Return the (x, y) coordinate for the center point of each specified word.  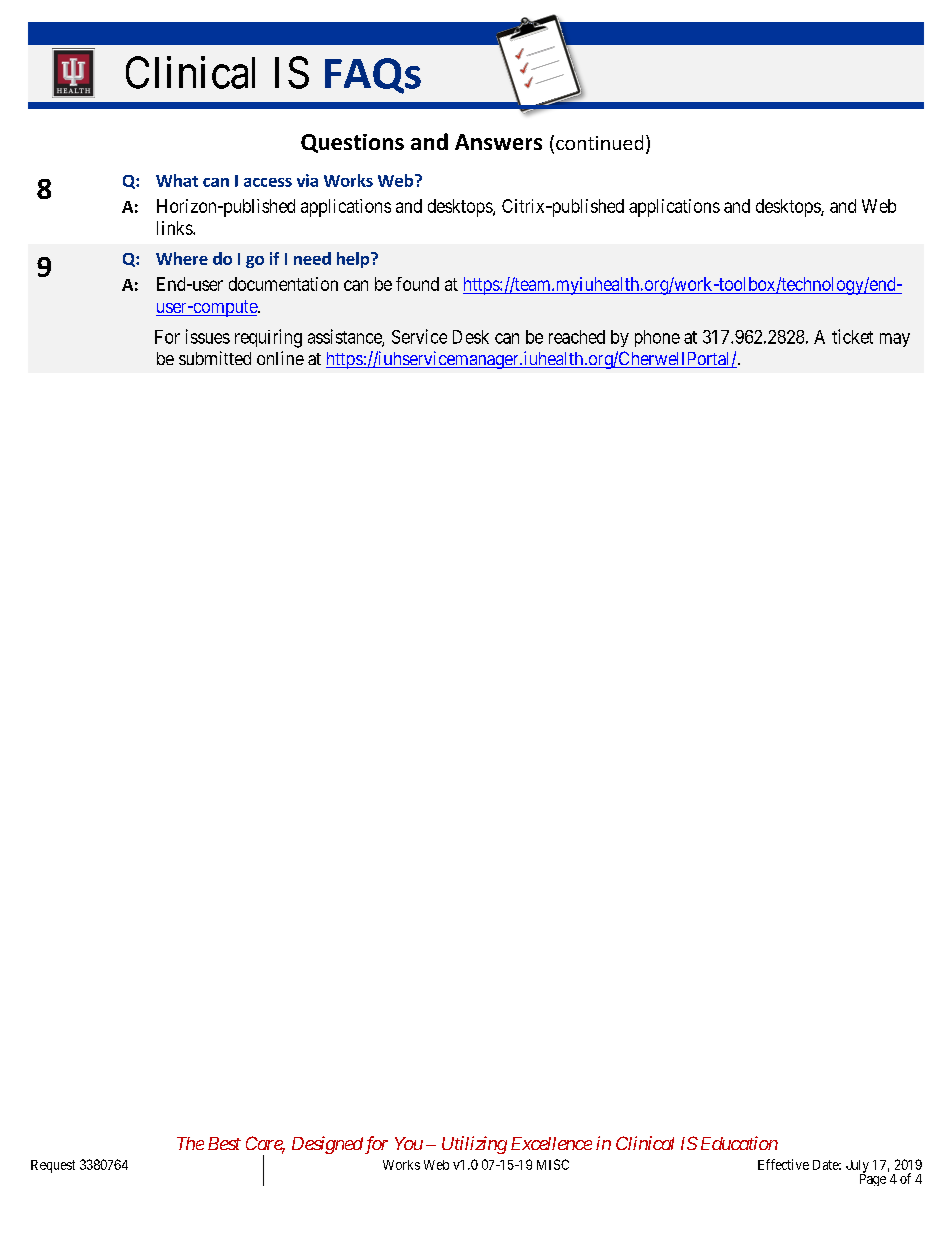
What (177, 180)
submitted (215, 358)
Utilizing (474, 1145)
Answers (498, 142)
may (895, 340)
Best (224, 1143)
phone (657, 338)
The (190, 1143)
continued (599, 142)
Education (739, 1143)
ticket (852, 336)
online (280, 358)
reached (577, 337)
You (409, 1143)
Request (53, 1166)
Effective (783, 1164)
